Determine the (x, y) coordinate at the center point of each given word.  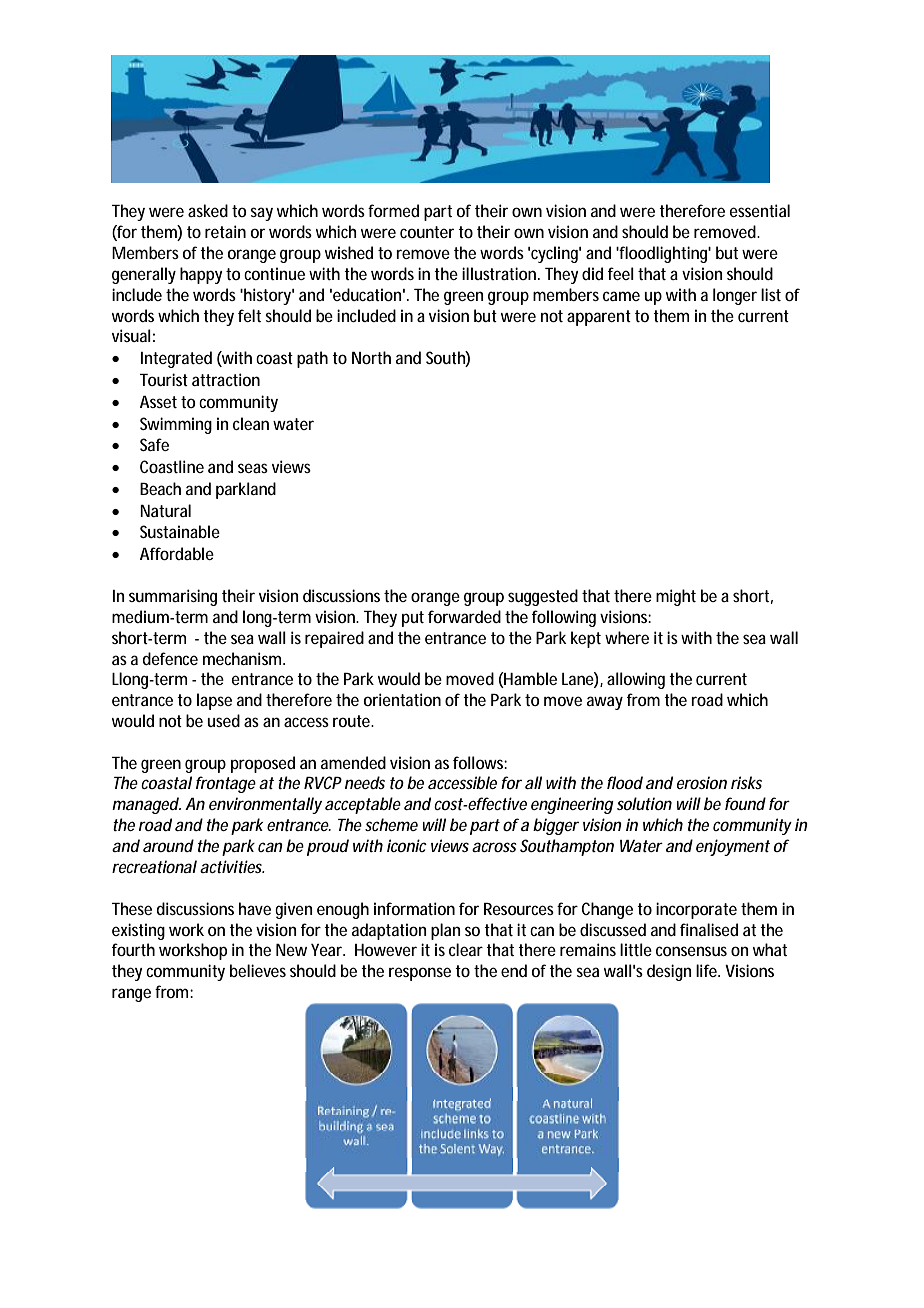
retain (225, 231)
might (676, 597)
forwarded (464, 616)
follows (480, 762)
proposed (263, 764)
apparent (599, 318)
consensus (691, 951)
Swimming (176, 425)
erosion (702, 782)
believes (258, 970)
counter (427, 232)
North (371, 357)
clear (466, 949)
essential (759, 210)
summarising (173, 597)
